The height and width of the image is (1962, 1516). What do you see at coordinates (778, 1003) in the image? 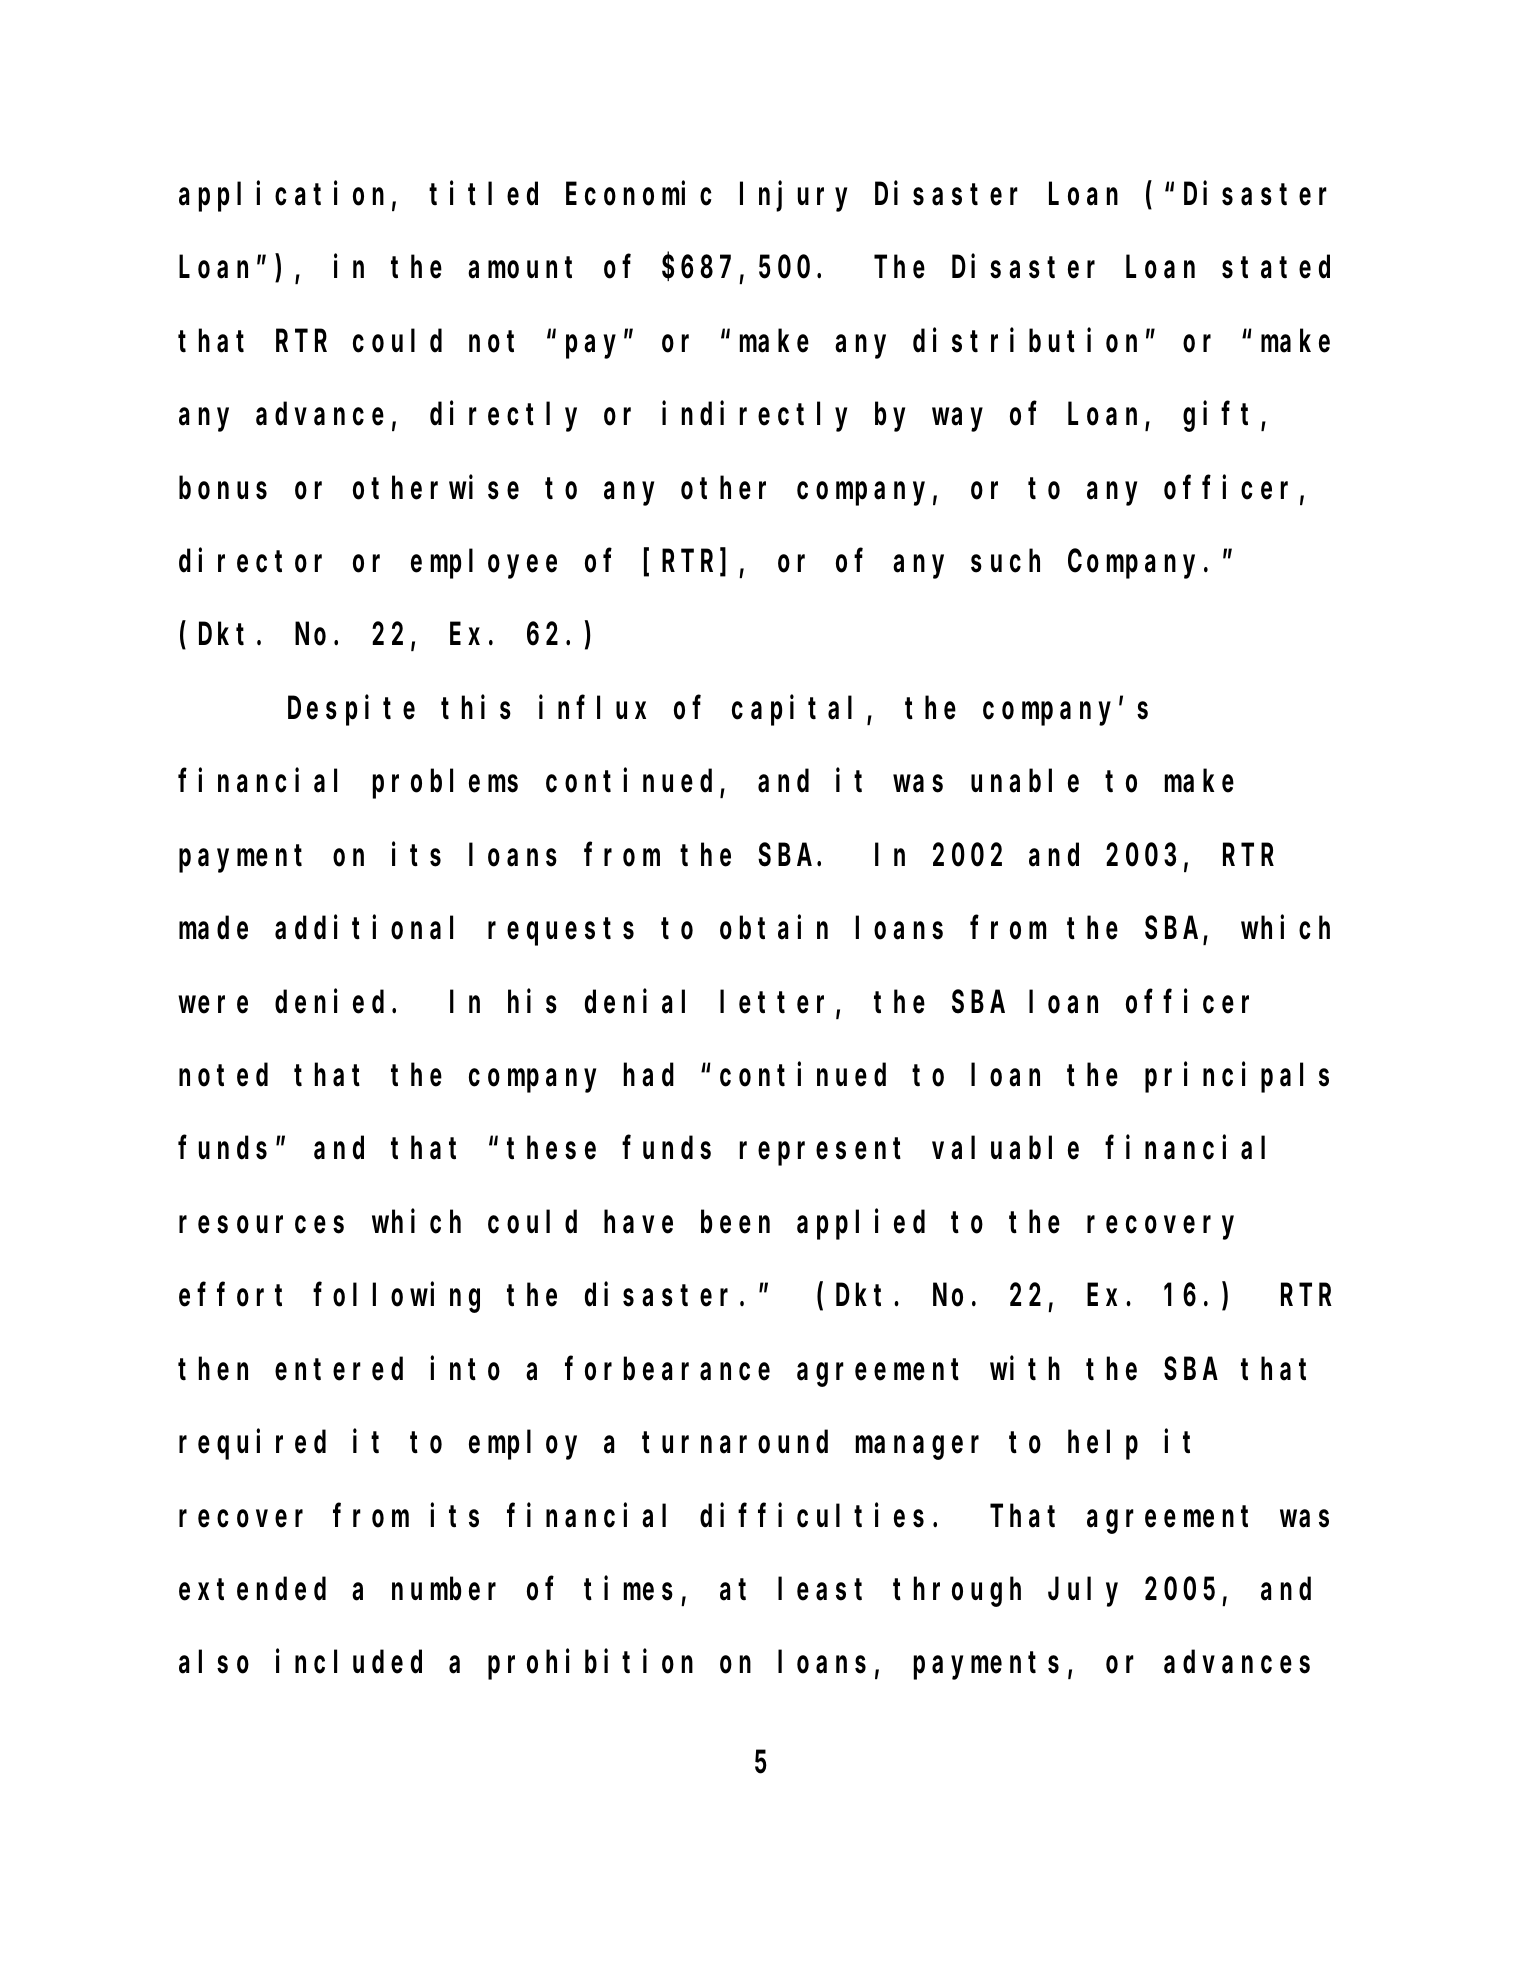
I see `letter` at bounding box center [778, 1003].
